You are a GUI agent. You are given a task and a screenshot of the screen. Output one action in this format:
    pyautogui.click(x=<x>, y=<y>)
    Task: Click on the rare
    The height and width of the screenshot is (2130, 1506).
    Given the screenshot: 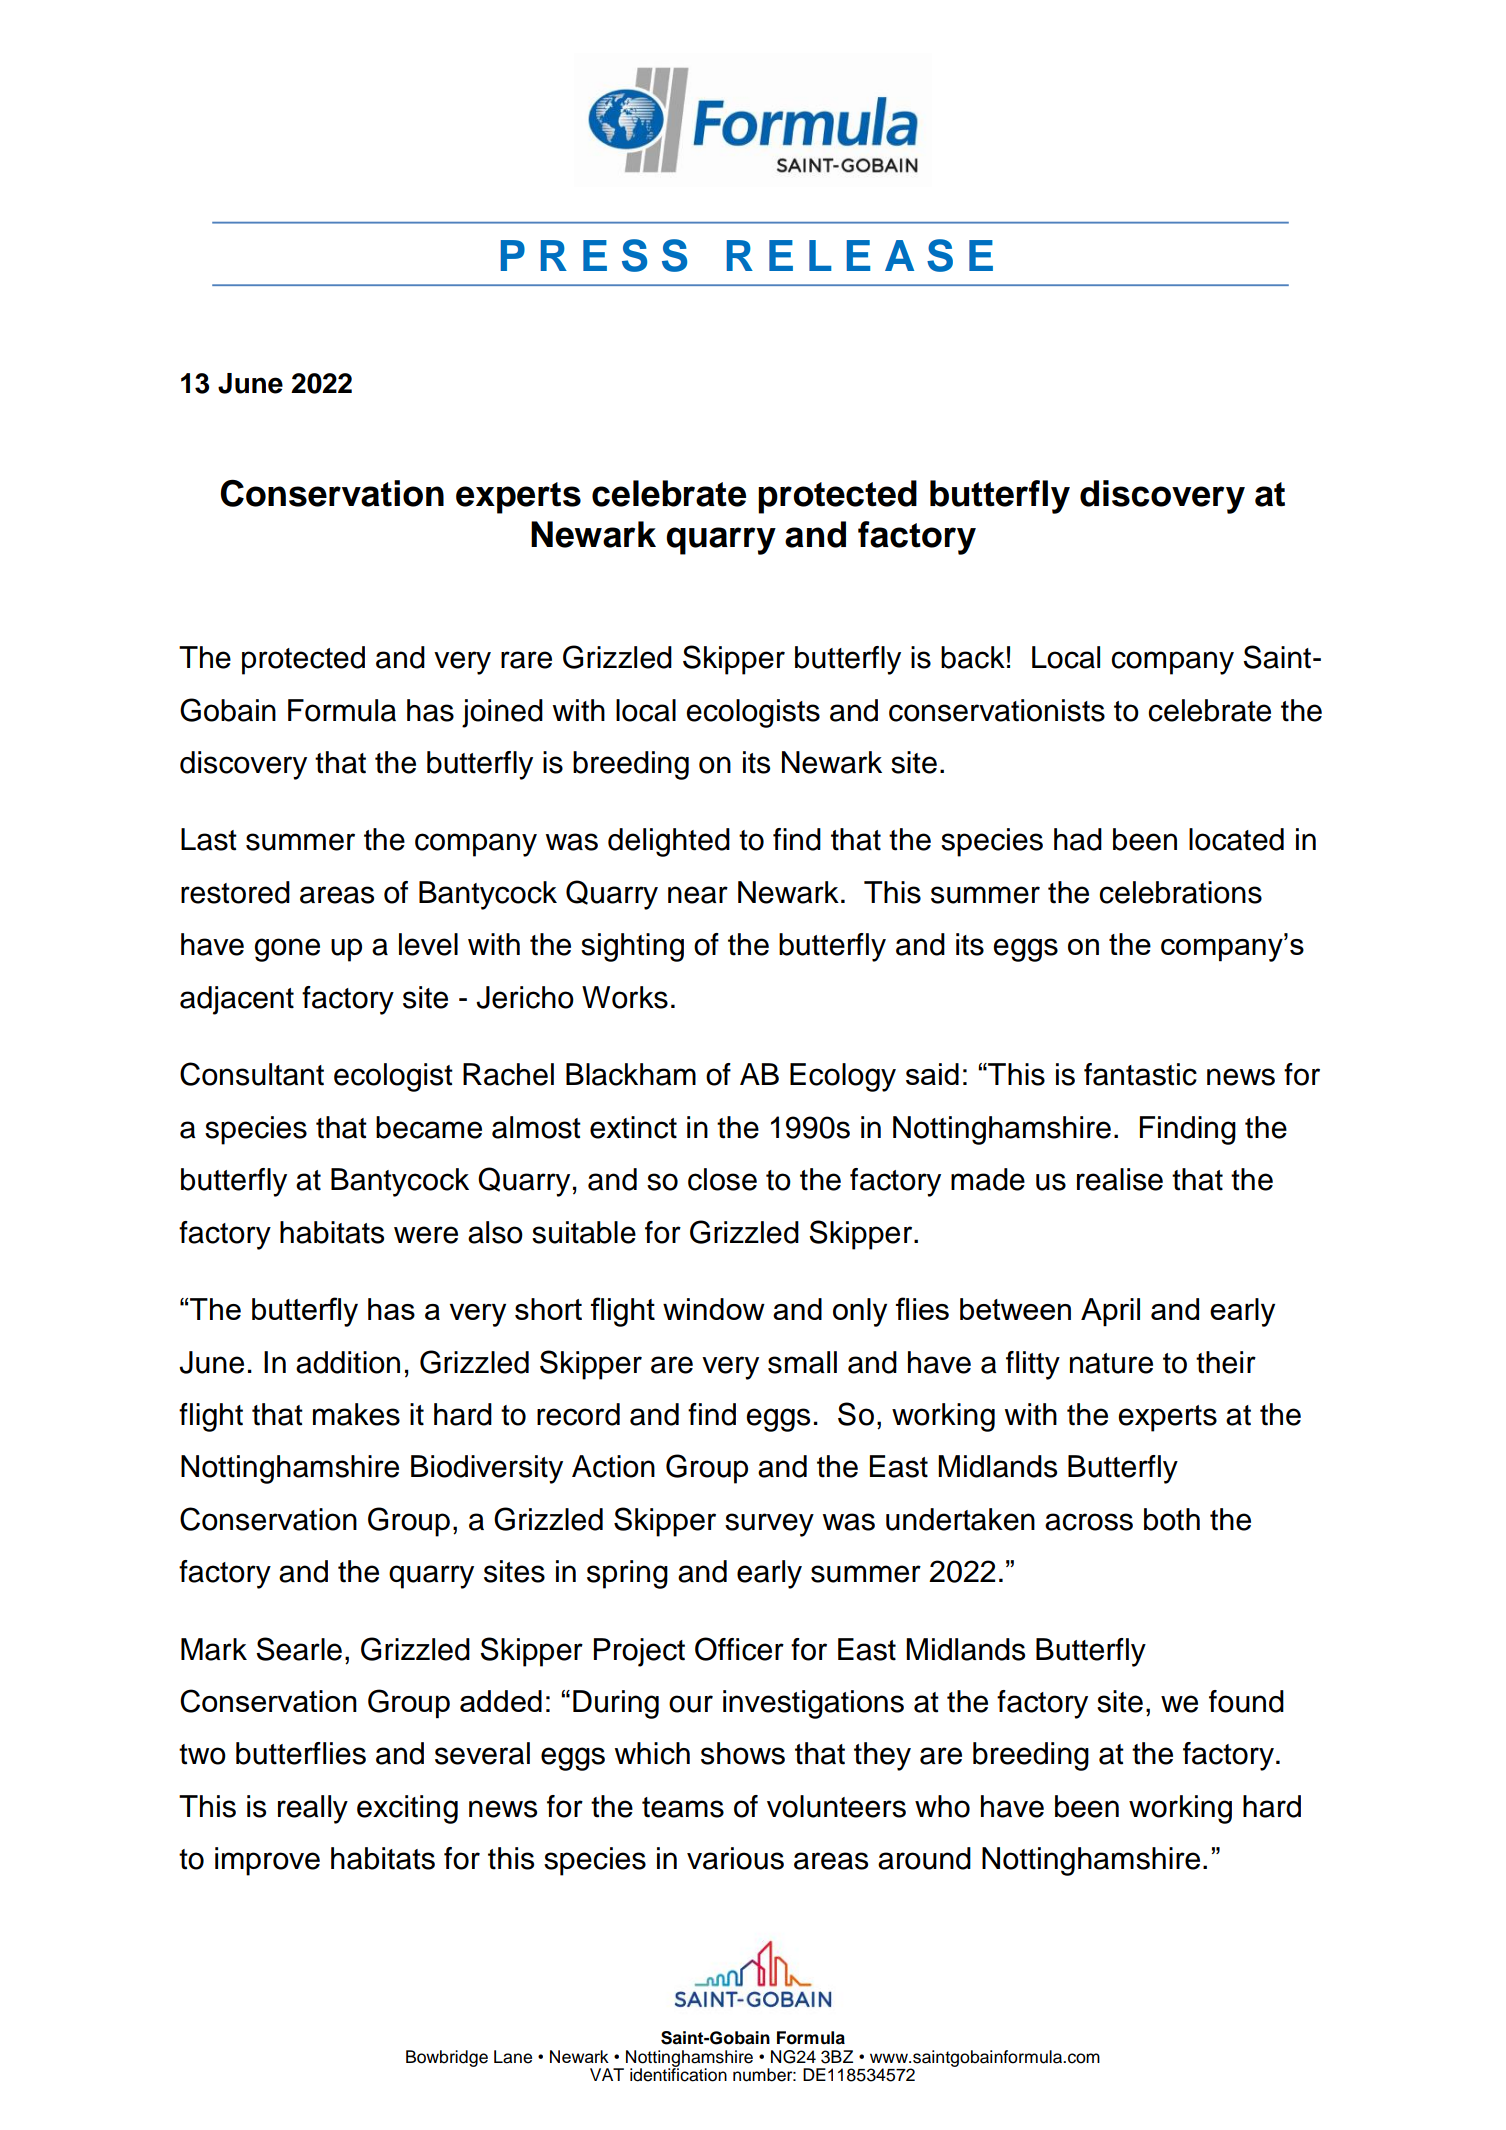 What is the action you would take?
    pyautogui.click(x=526, y=660)
